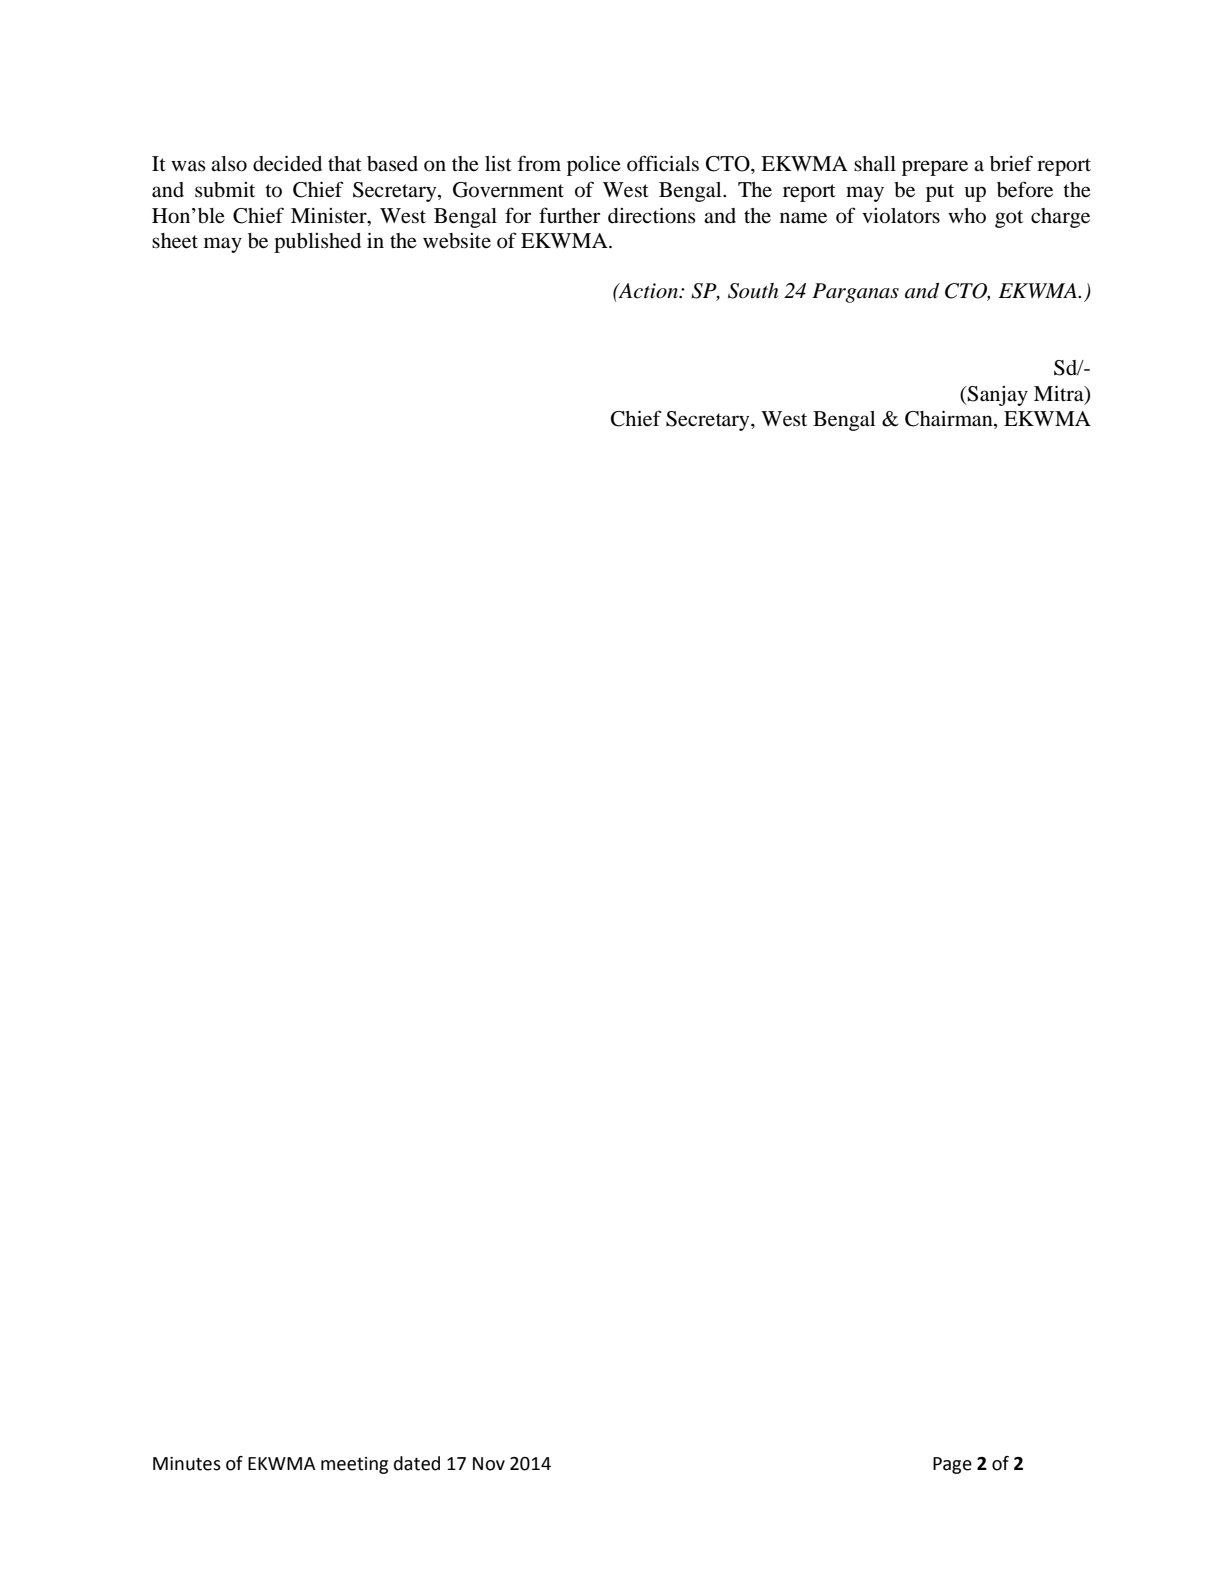 The image size is (1213, 1569). I want to click on Page, so click(952, 1465).
